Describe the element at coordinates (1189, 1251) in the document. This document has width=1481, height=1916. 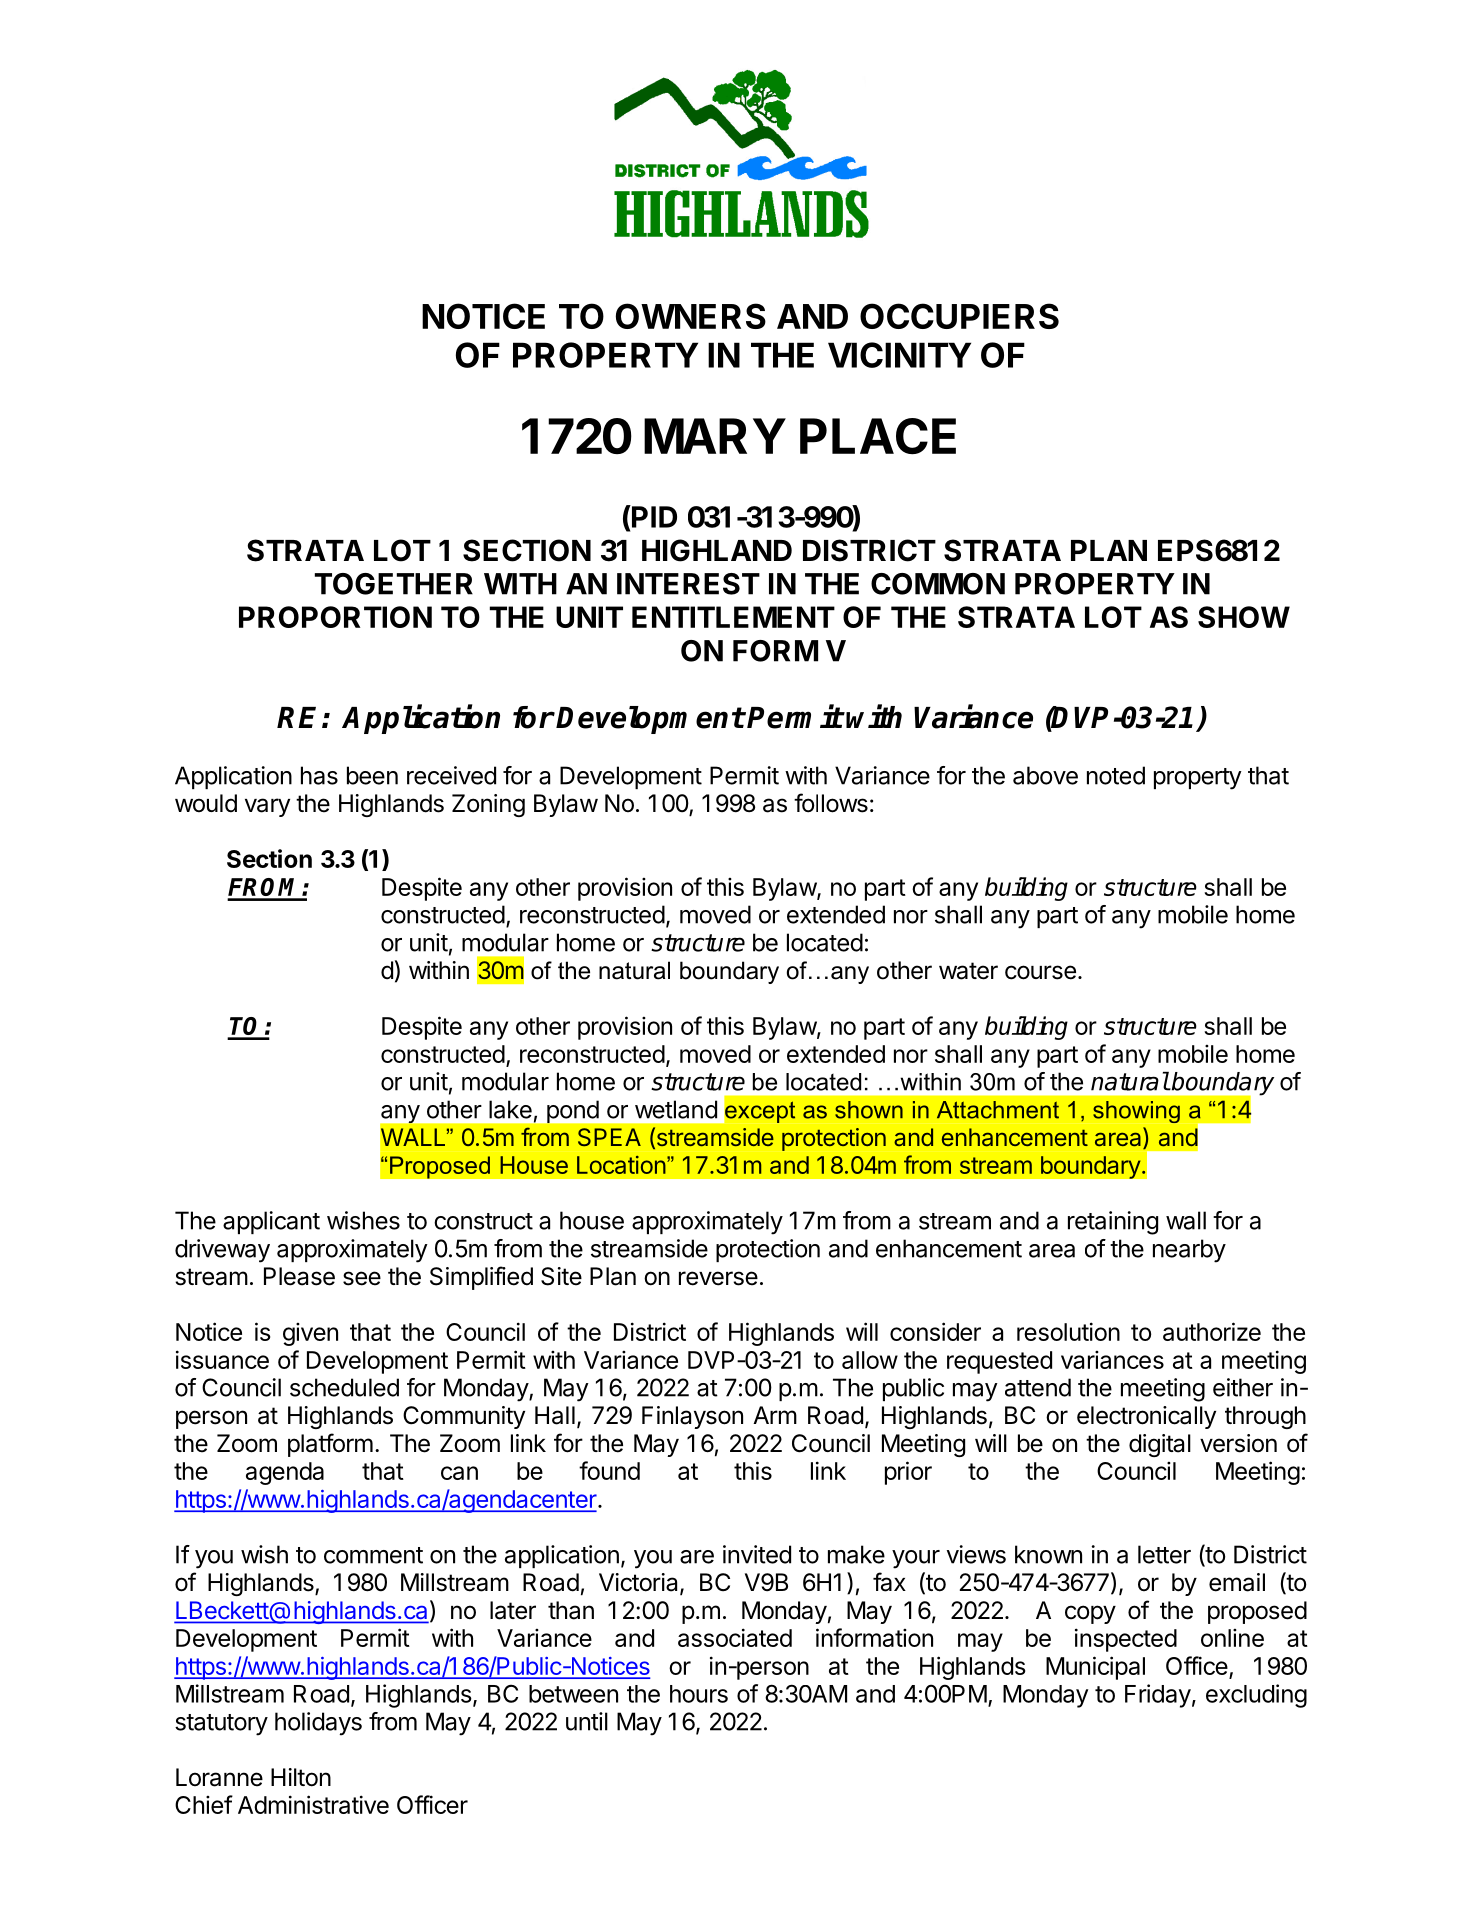
I see `nearby` at that location.
